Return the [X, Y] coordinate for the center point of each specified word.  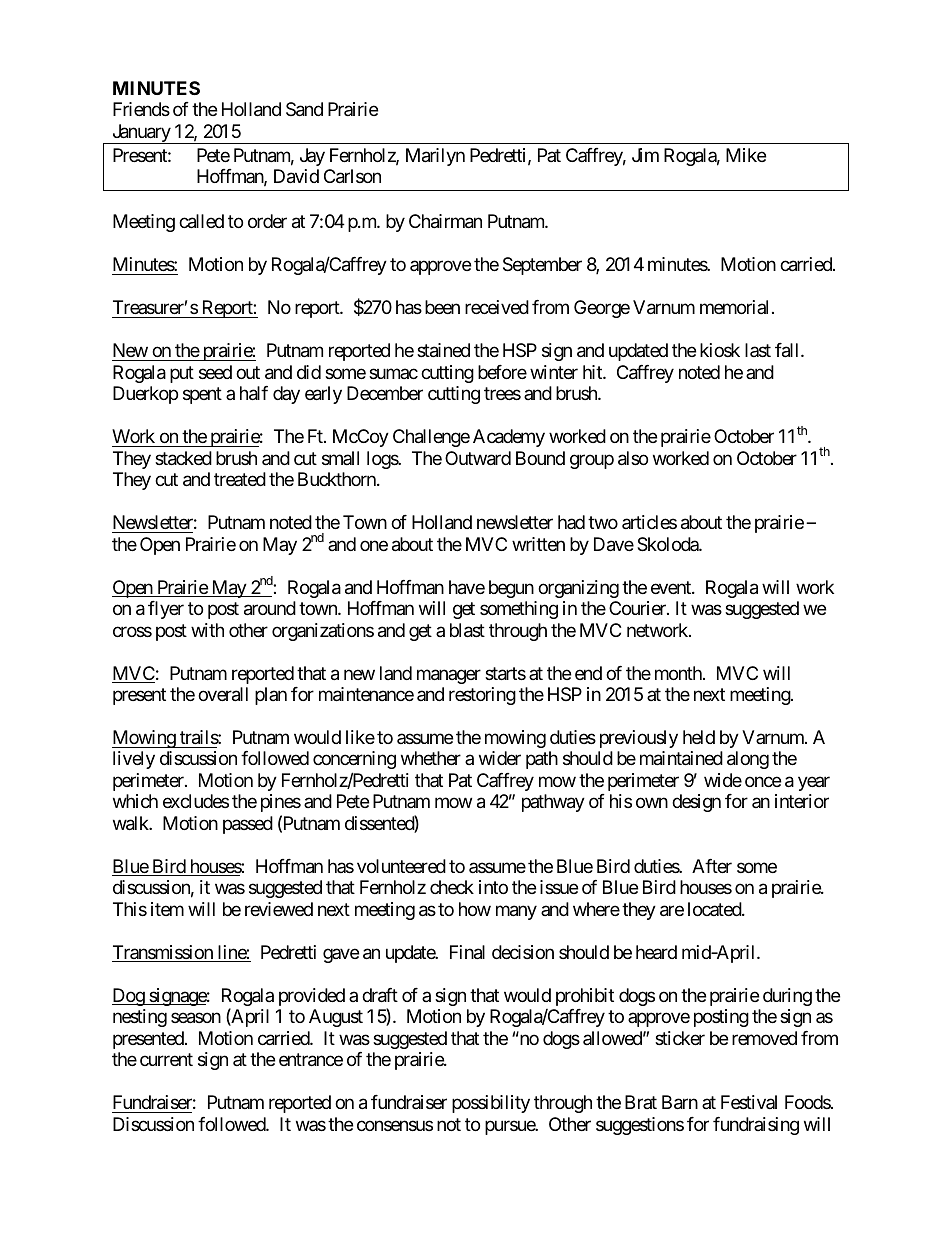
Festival [749, 1102]
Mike [746, 155]
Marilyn [435, 157]
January [141, 134]
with [207, 630]
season [196, 1018]
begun [511, 589]
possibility [491, 1104]
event [672, 587]
